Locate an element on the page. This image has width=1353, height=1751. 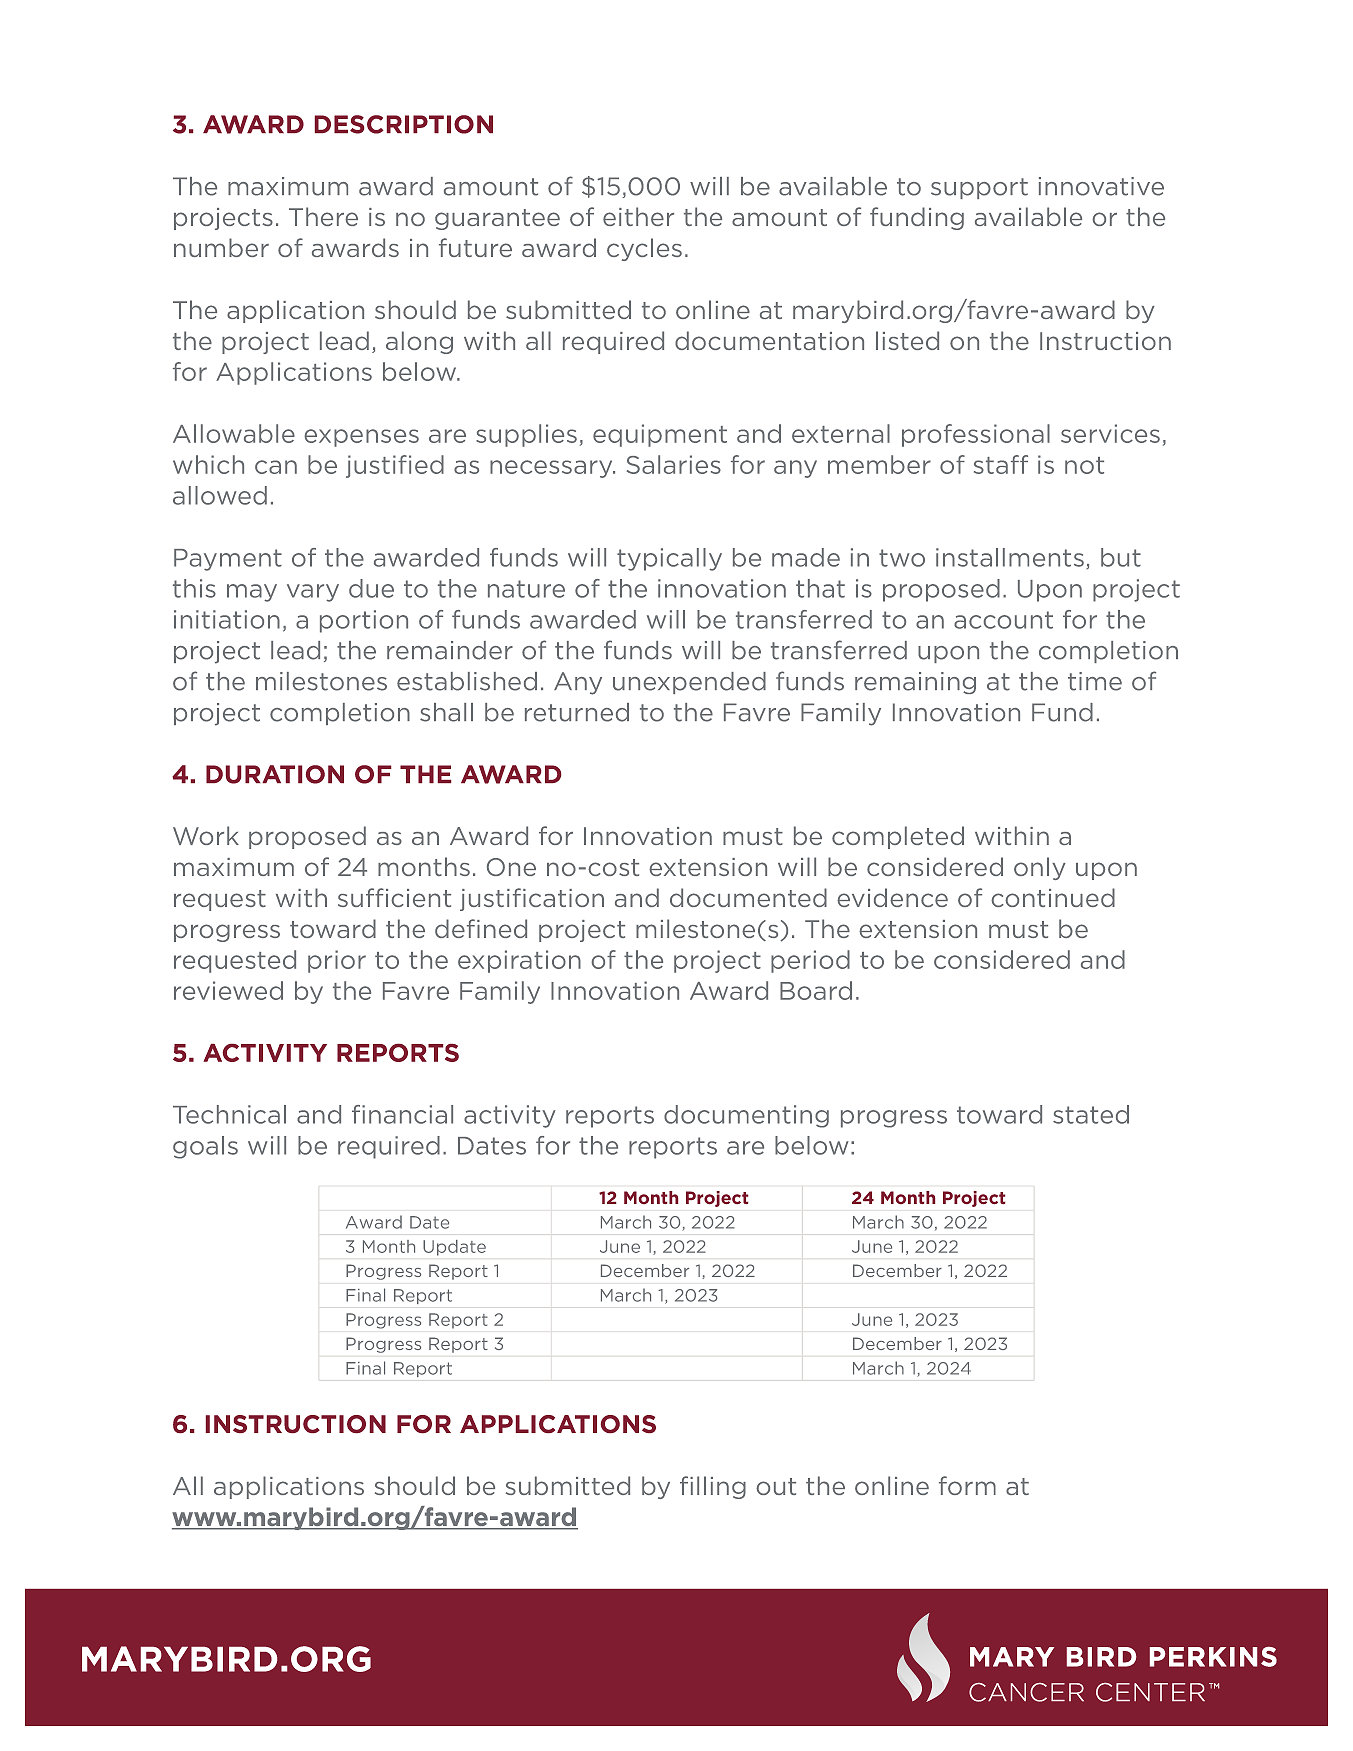
filling is located at coordinates (713, 1487).
